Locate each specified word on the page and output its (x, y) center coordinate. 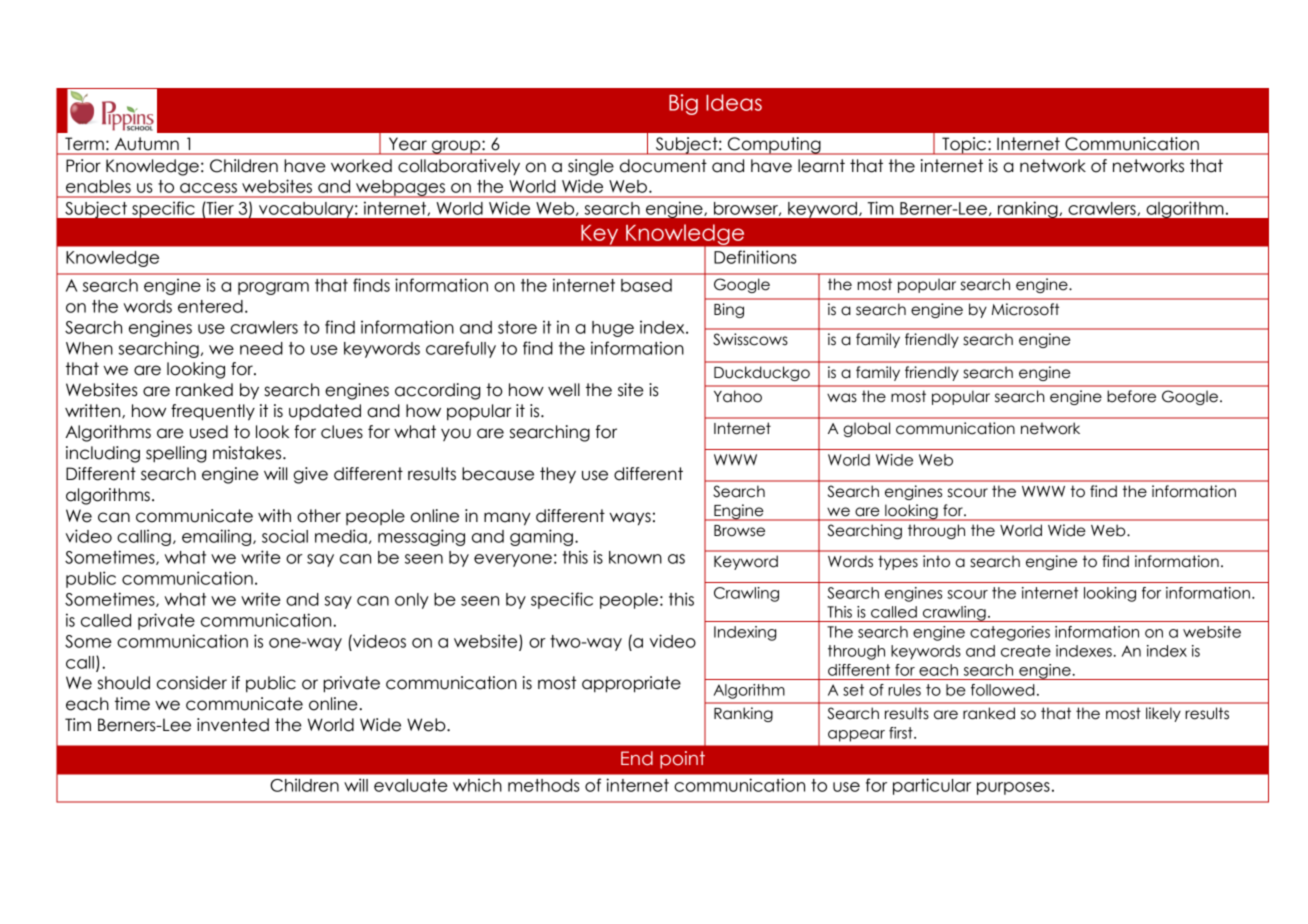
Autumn (147, 143)
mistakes (248, 453)
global (866, 429)
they (558, 475)
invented (233, 725)
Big (683, 104)
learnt (821, 166)
